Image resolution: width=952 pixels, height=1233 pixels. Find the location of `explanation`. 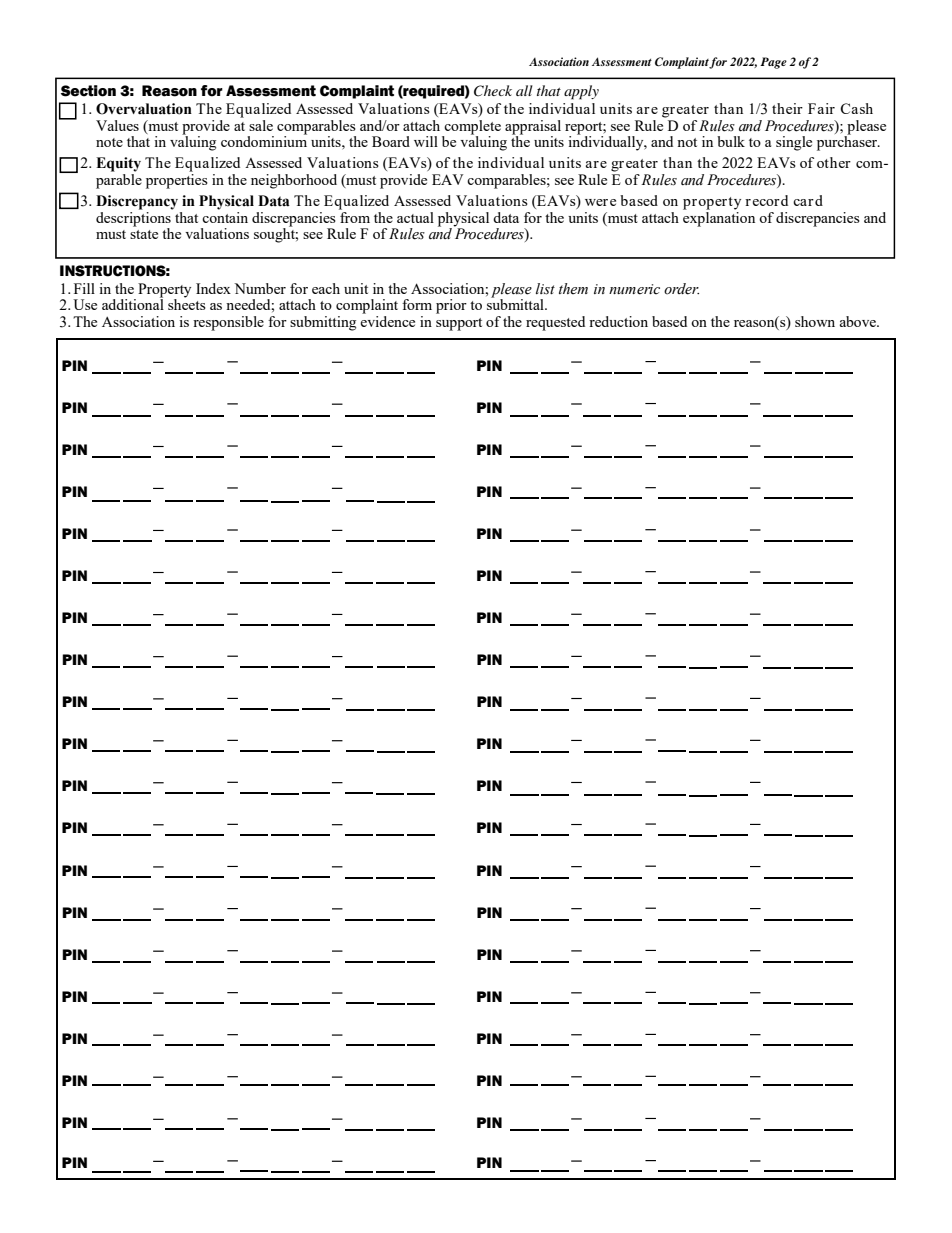

explanation is located at coordinates (719, 218).
